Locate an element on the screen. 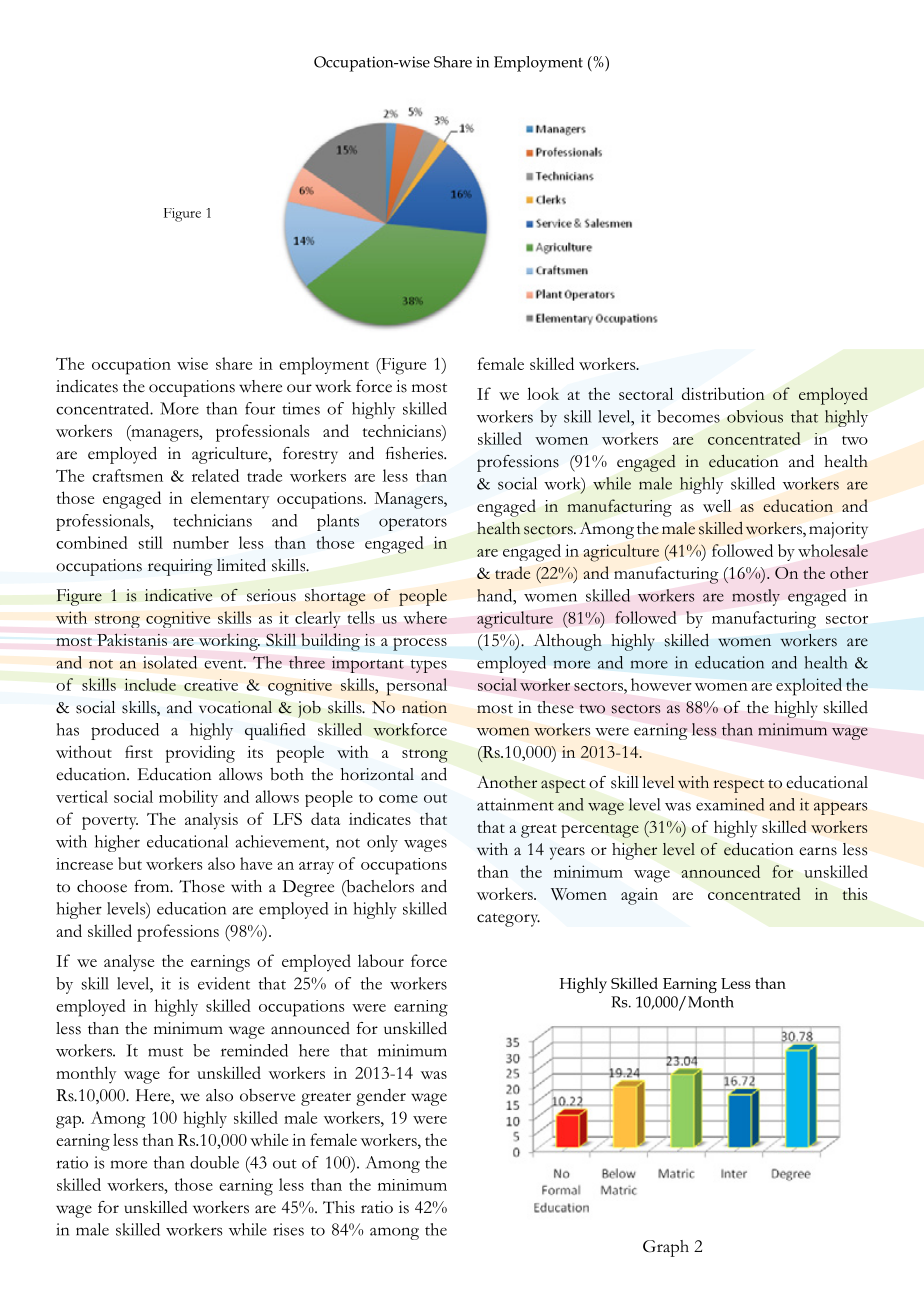 Image resolution: width=924 pixels, height=1308 pixels. Pakistanis is located at coordinates (132, 639).
